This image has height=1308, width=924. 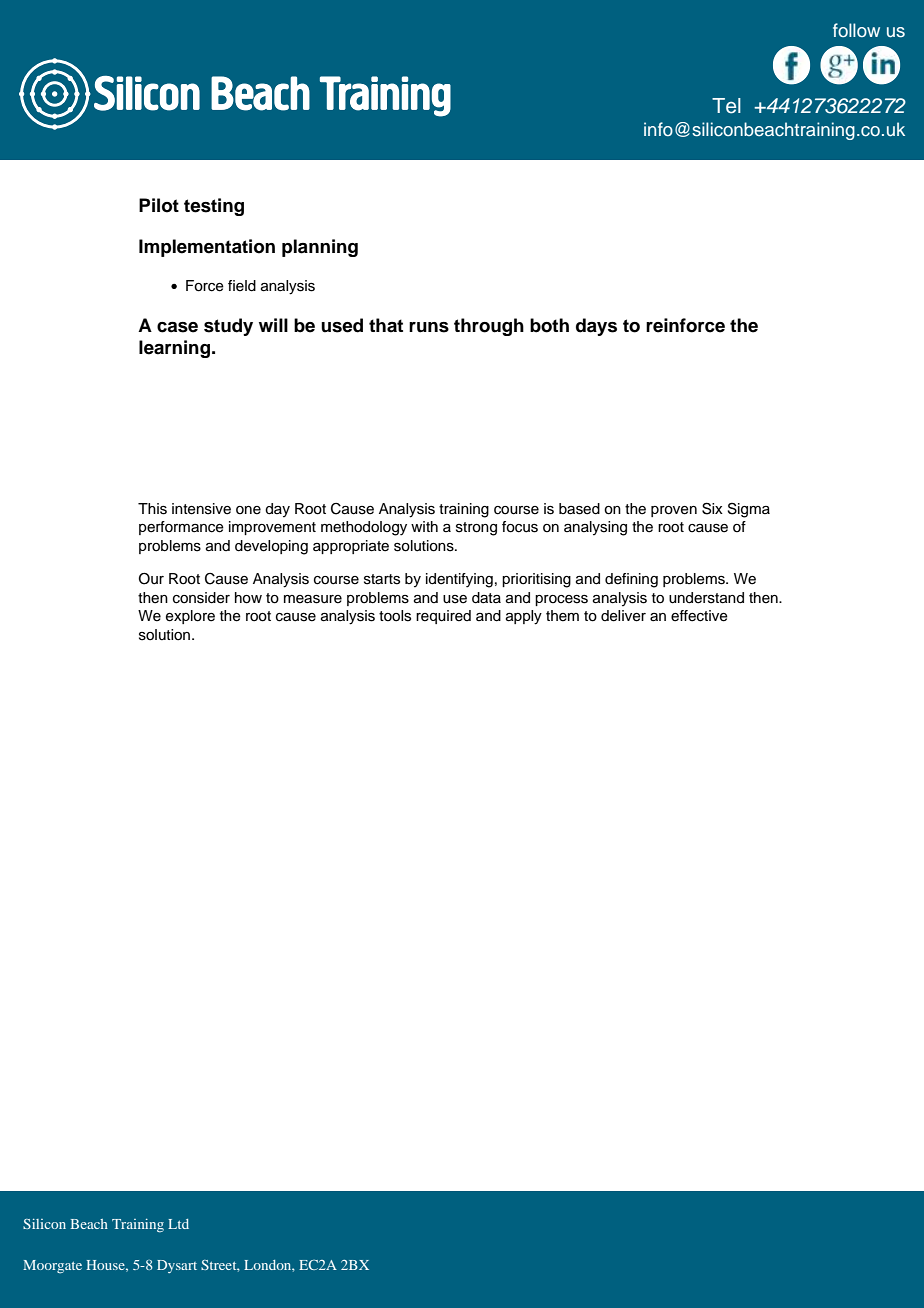 I want to click on Tel, so click(x=726, y=106).
